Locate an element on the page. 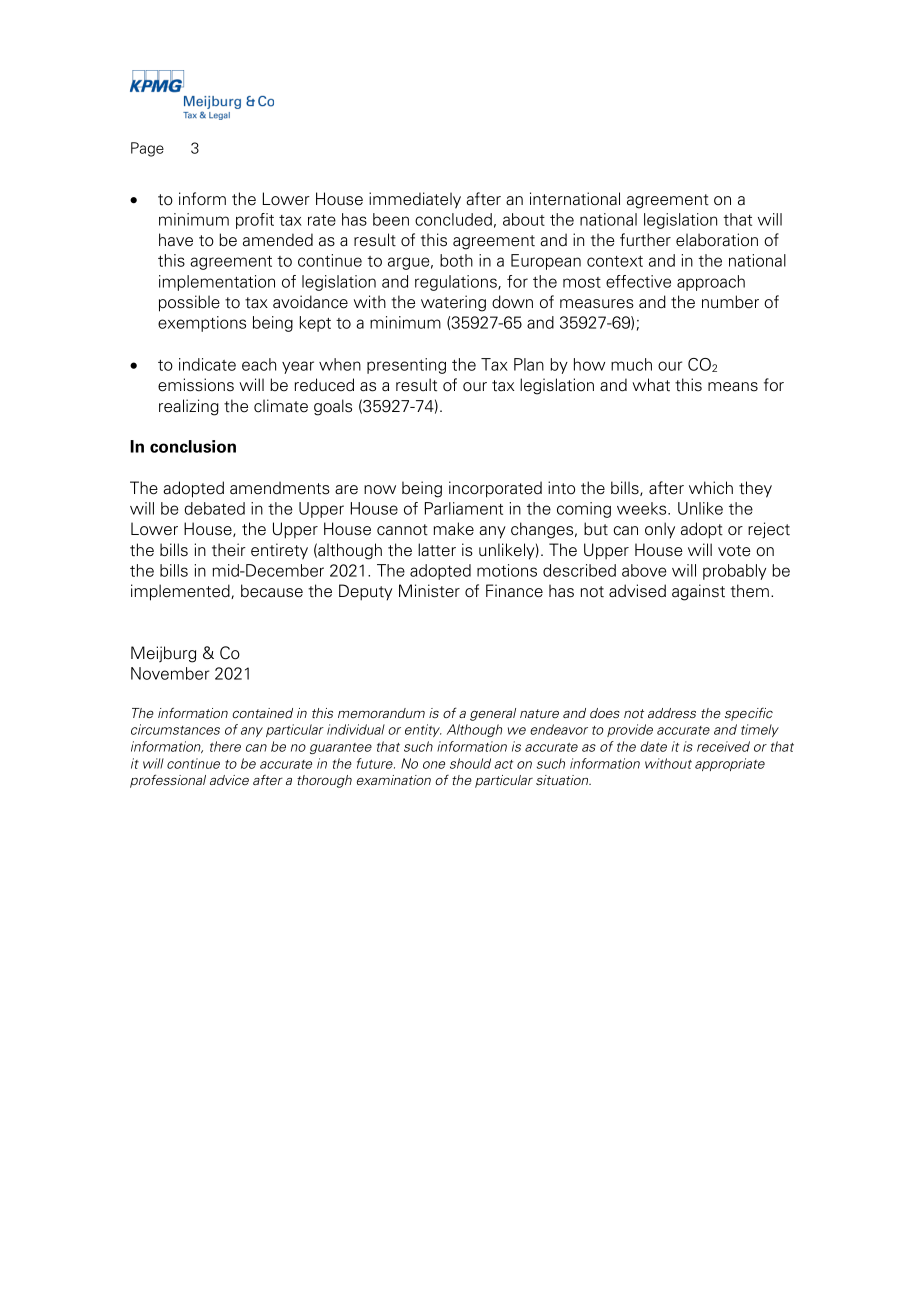 Image resolution: width=924 pixels, height=1308 pixels. Parliament is located at coordinates (464, 508).
